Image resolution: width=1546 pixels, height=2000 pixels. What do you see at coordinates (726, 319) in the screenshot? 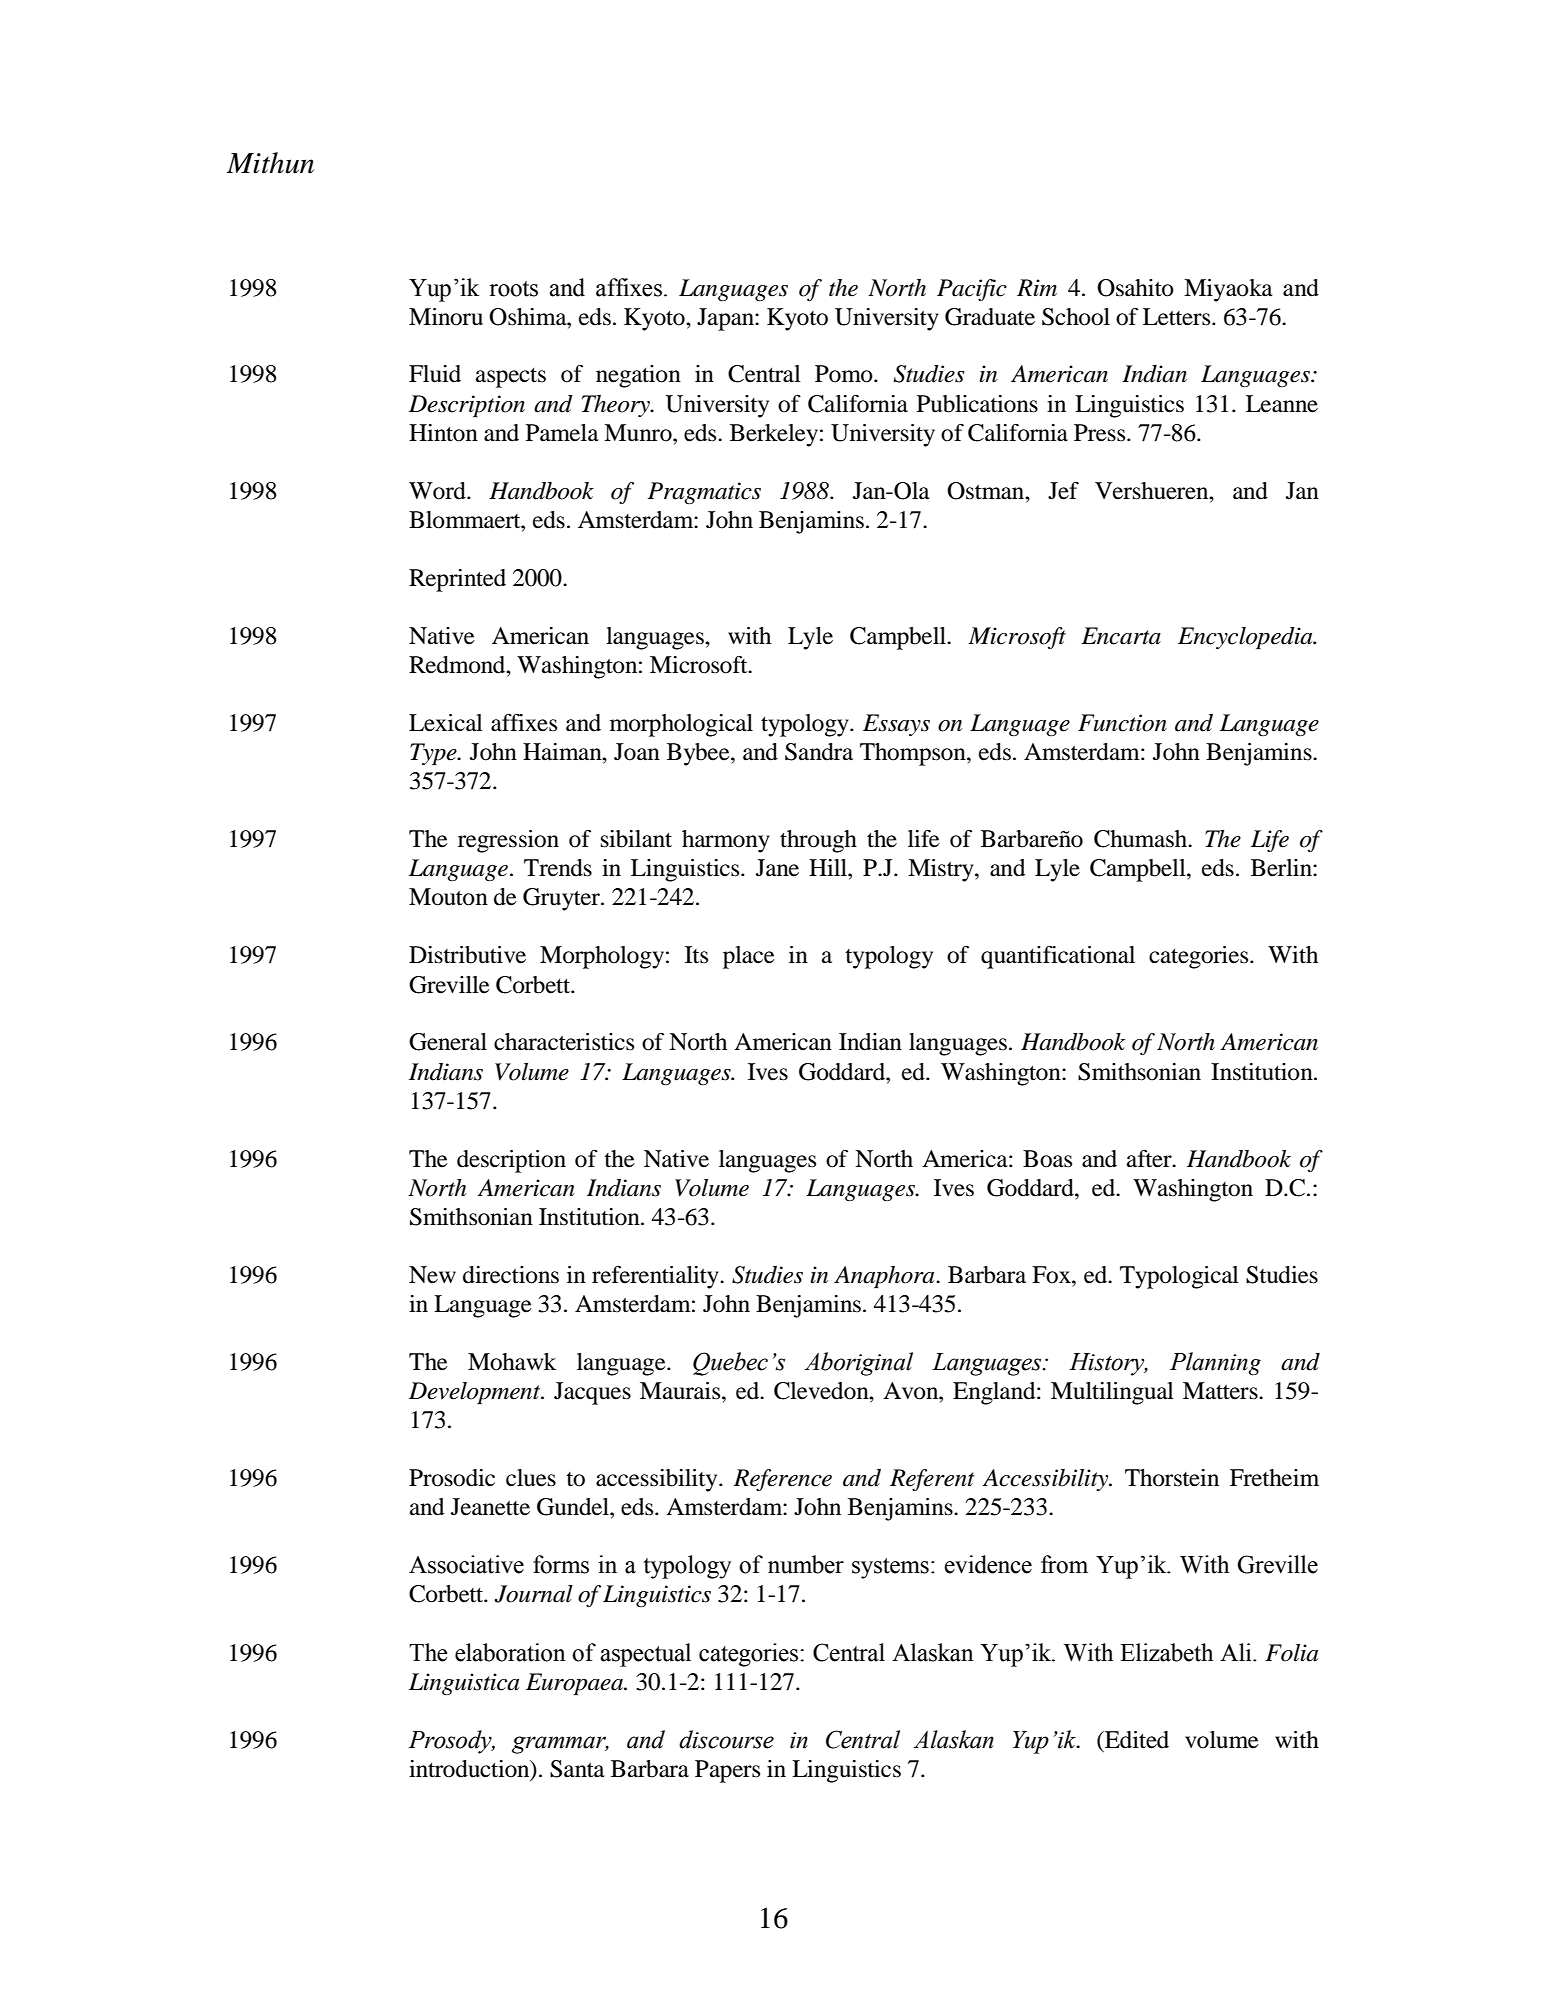
I see `Japan` at bounding box center [726, 319].
